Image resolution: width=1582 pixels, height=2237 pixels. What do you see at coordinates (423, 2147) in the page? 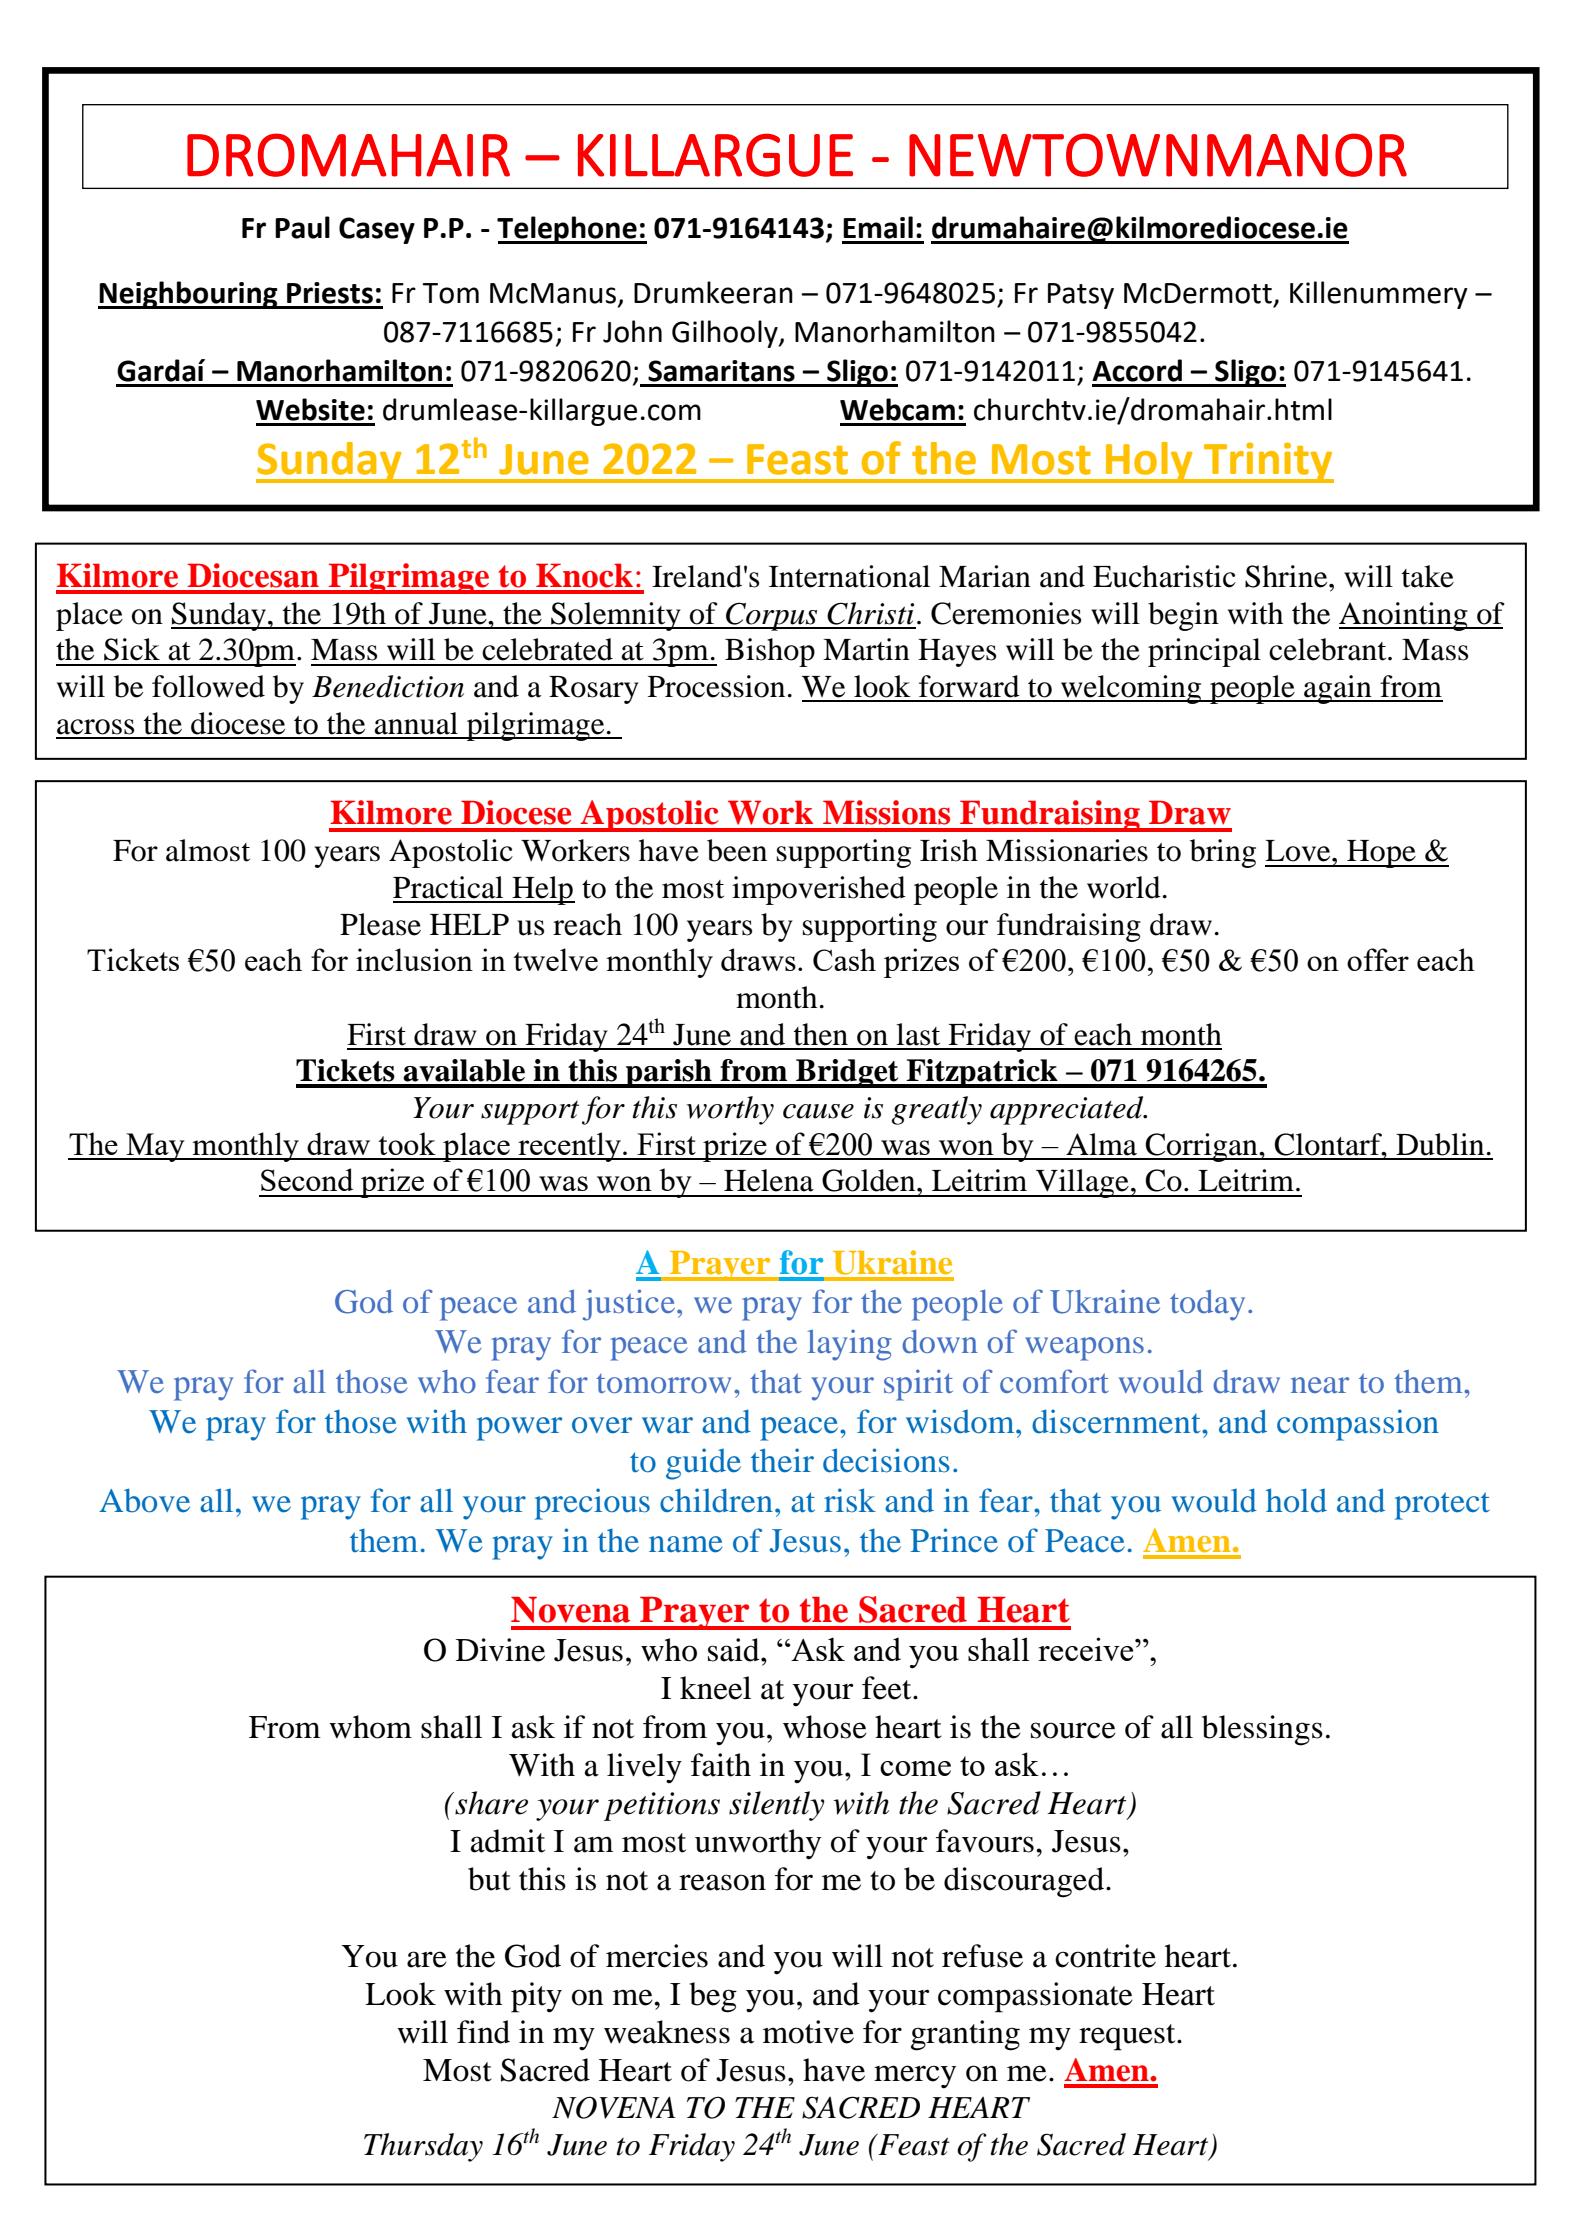
I see `Thursday` at bounding box center [423, 2147].
